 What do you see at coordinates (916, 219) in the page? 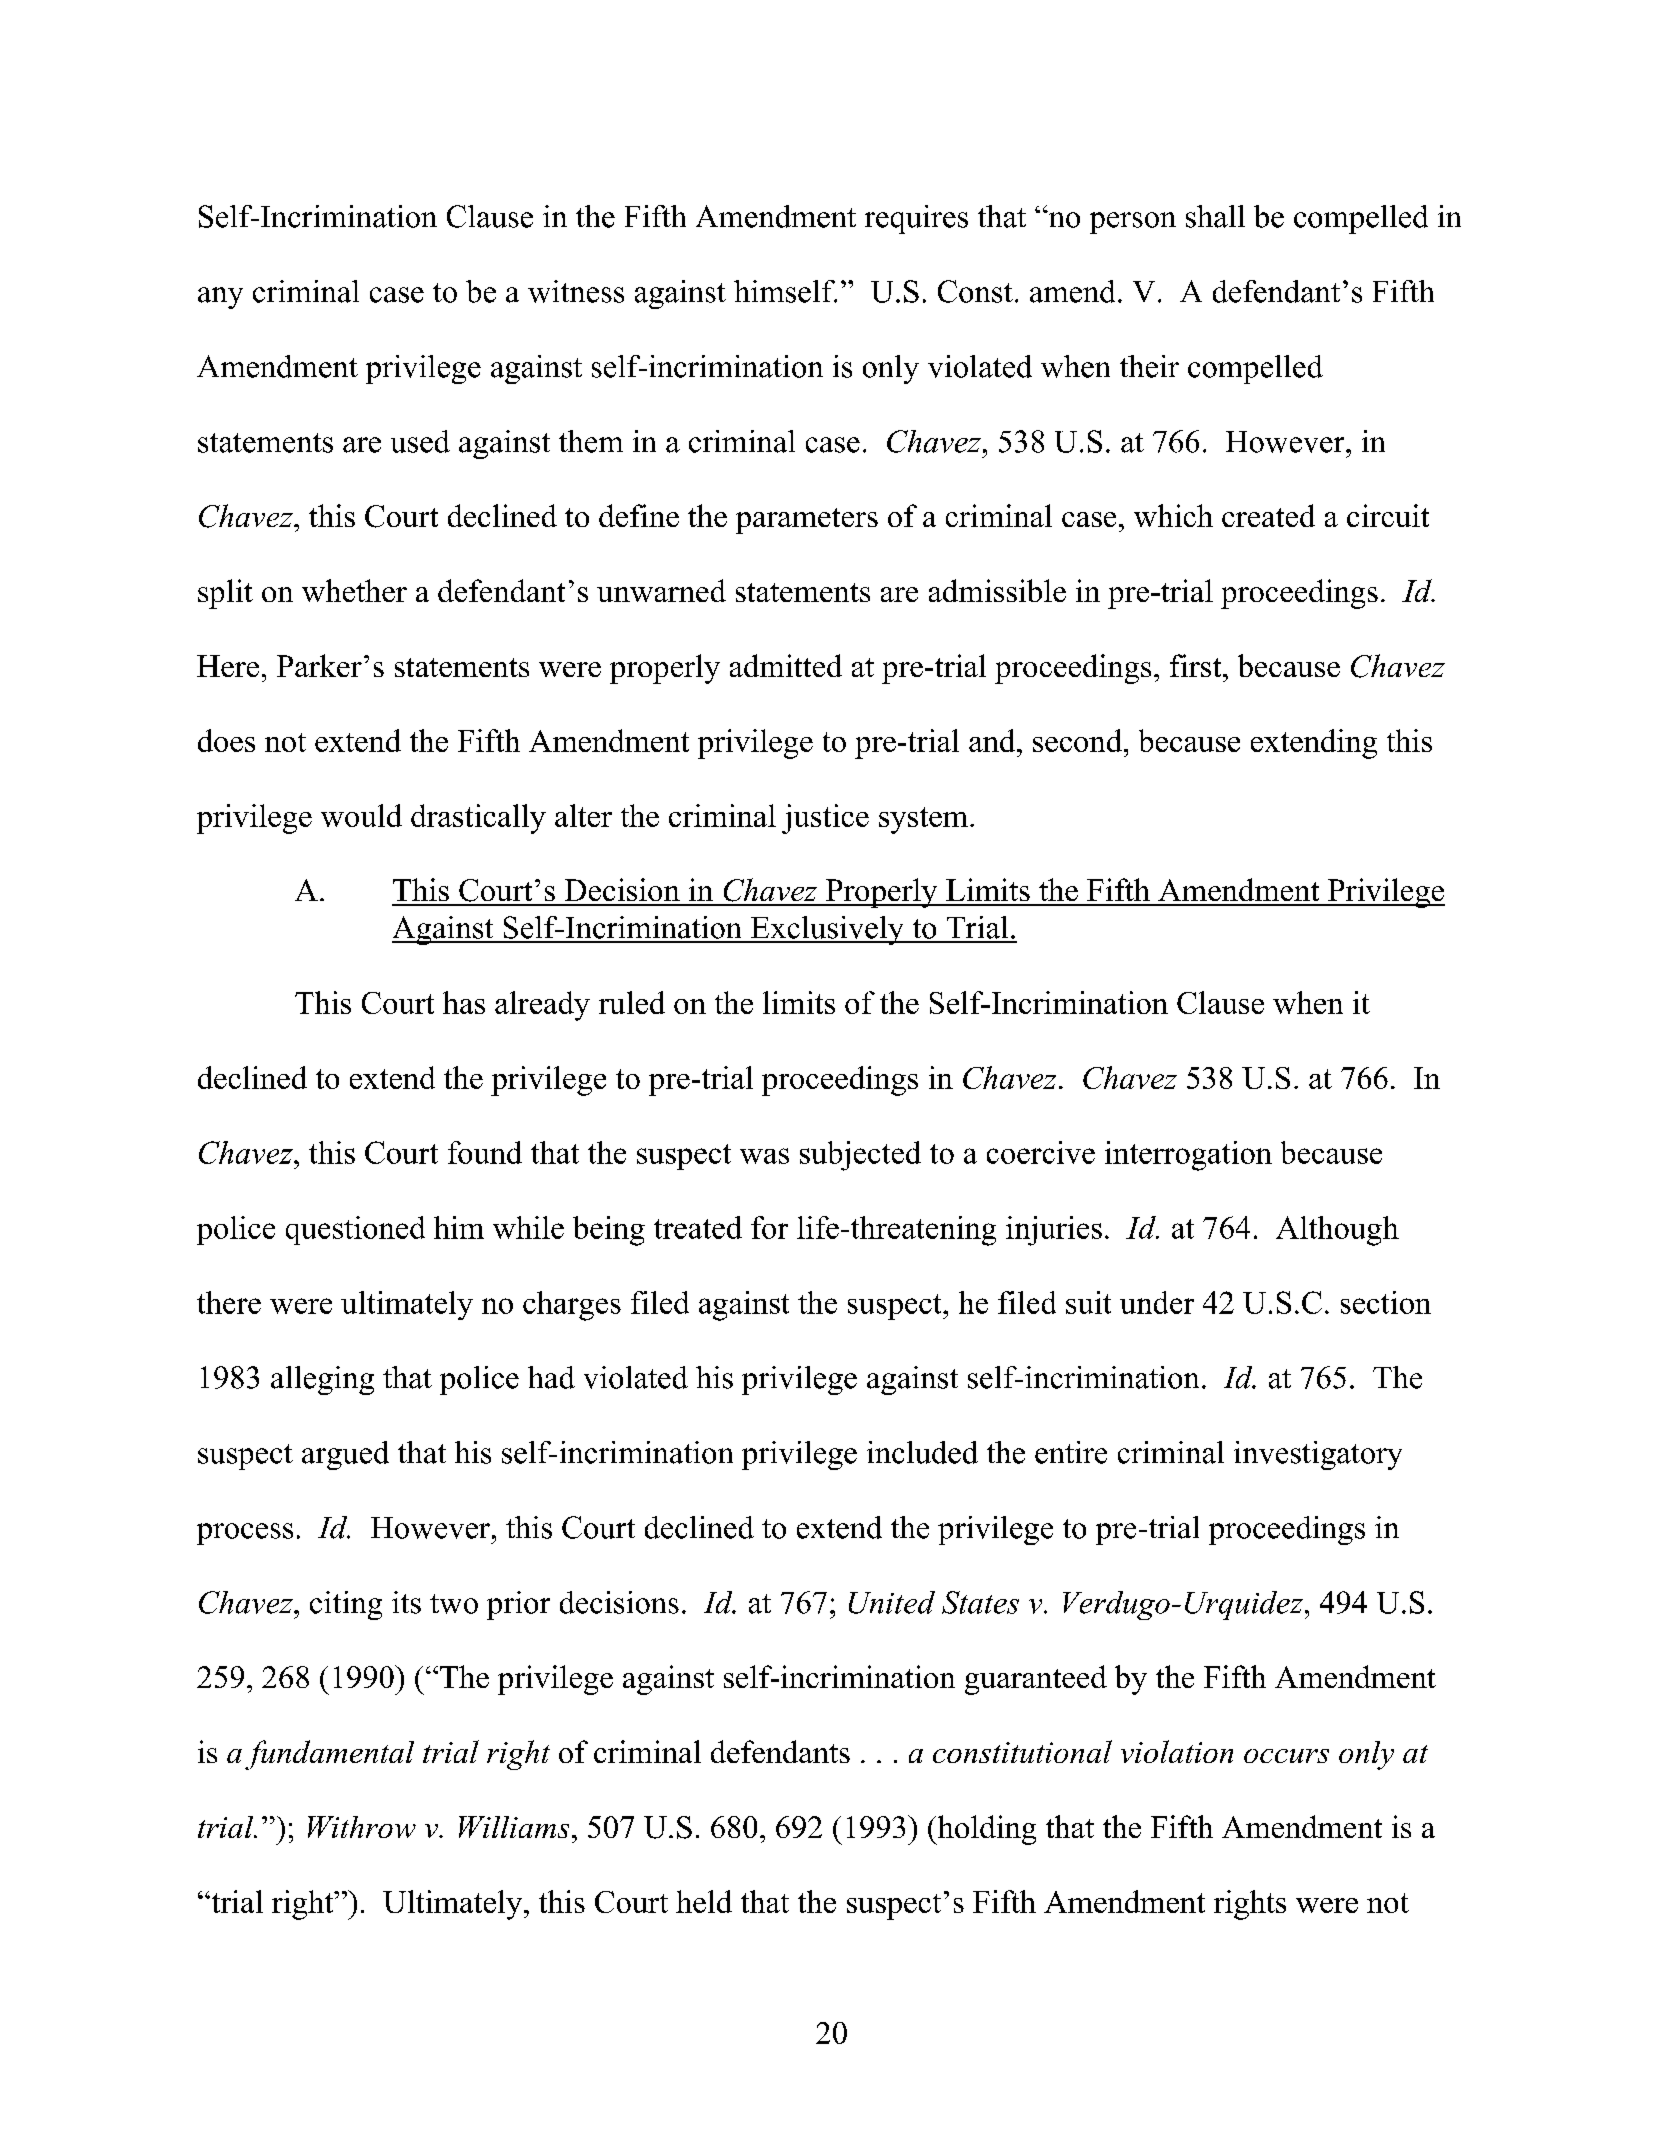
I see `requires` at bounding box center [916, 219].
